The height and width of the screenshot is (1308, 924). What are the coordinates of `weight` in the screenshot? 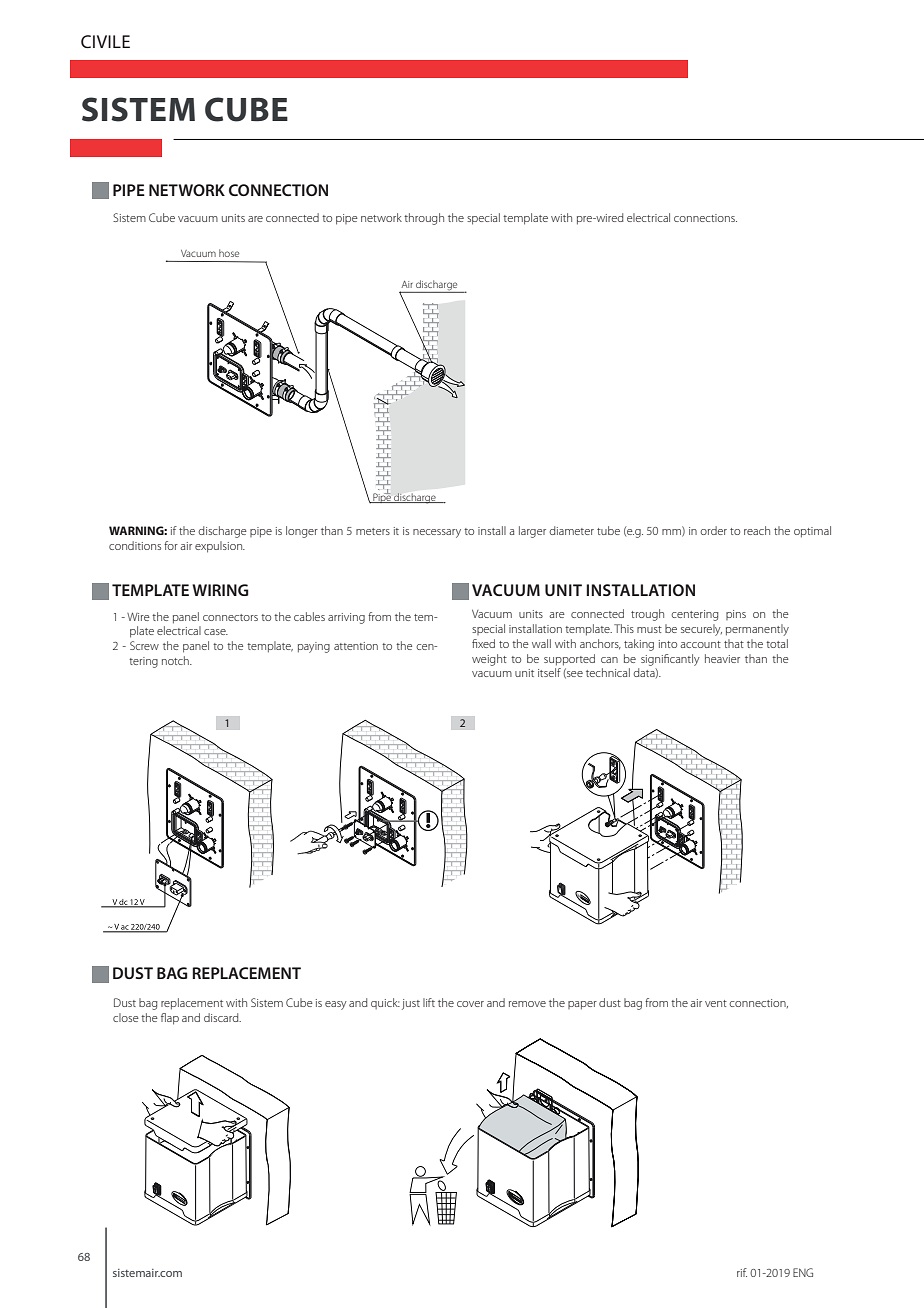 It's located at (489, 660).
